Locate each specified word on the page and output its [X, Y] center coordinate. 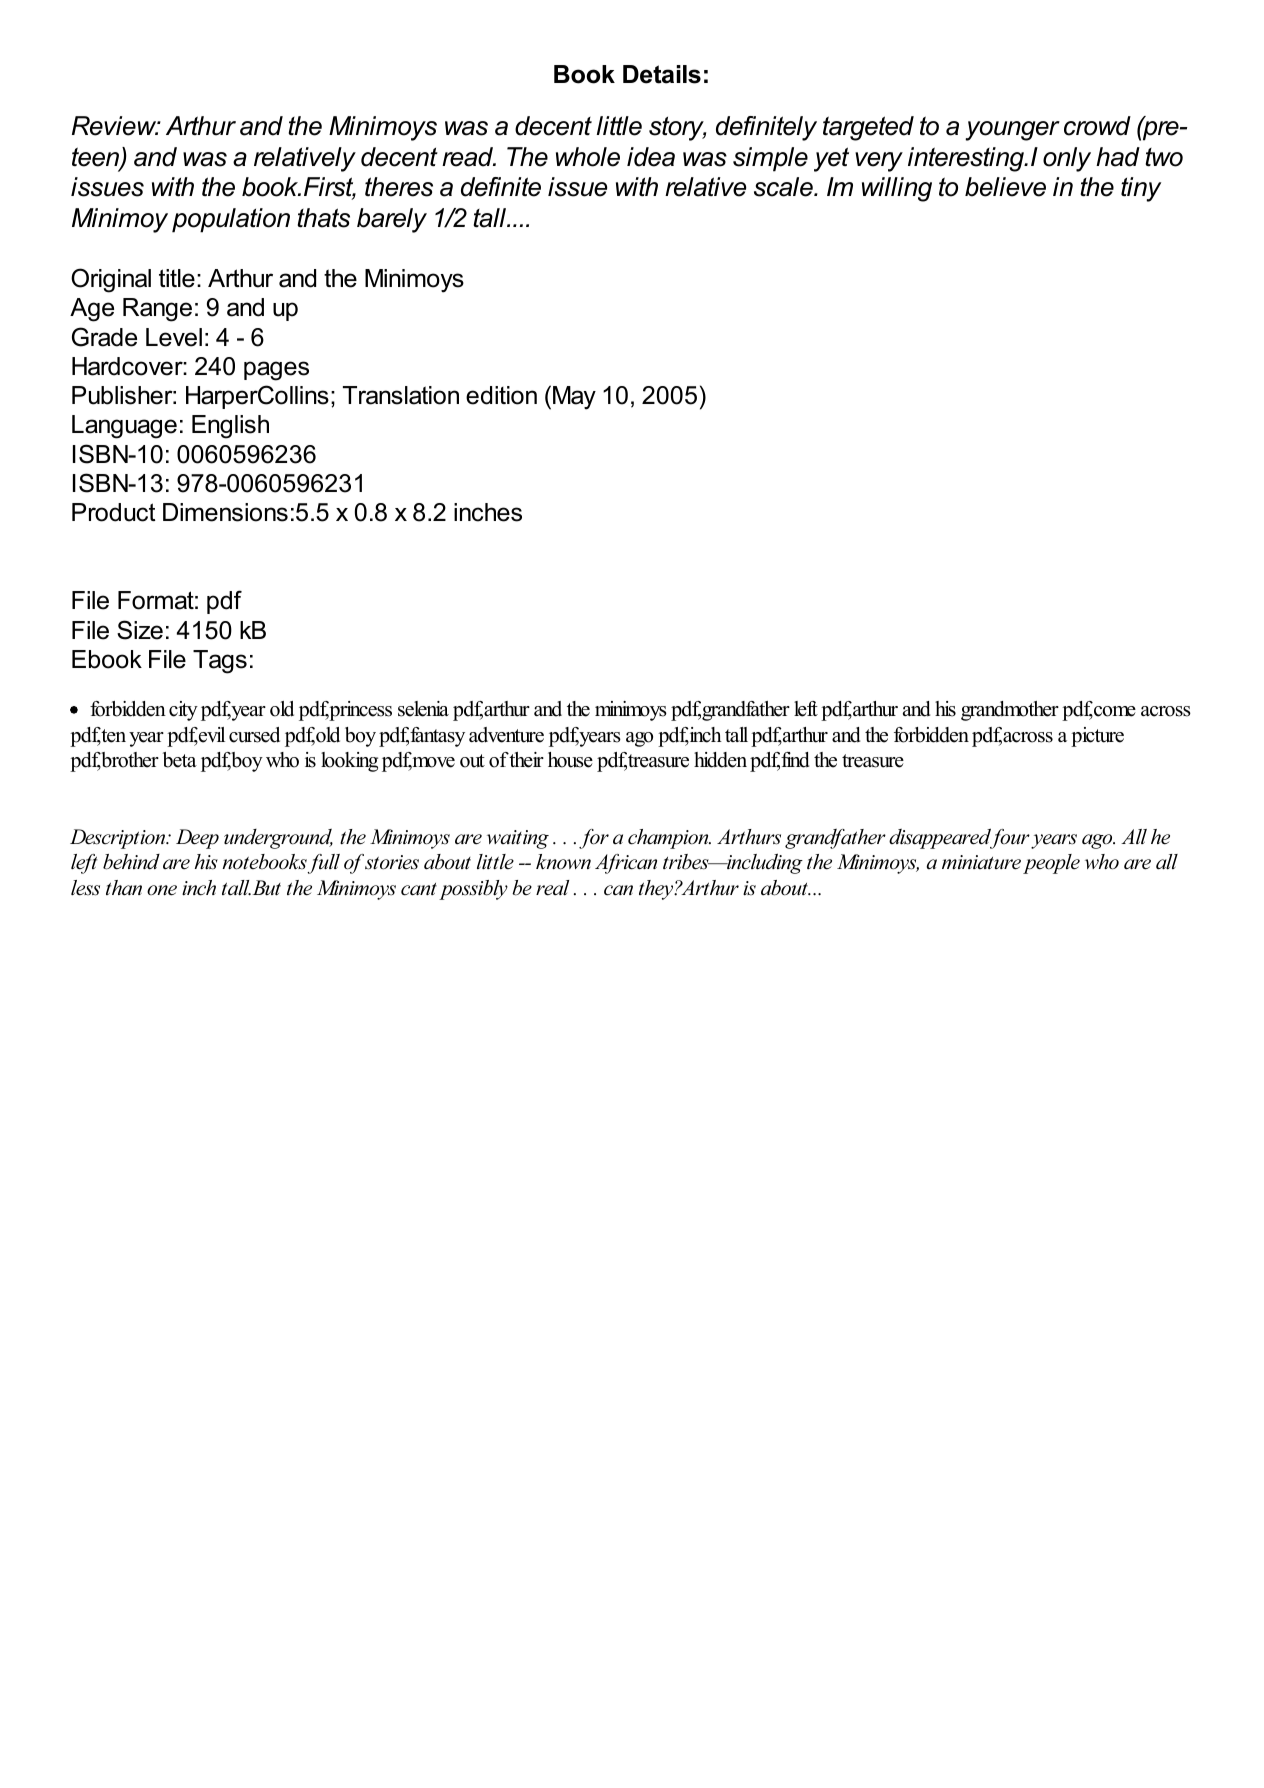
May [574, 398]
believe [1005, 187]
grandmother [1010, 711]
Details [662, 74]
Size [140, 630]
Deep [197, 839]
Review [115, 126]
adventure [506, 735]
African [626, 864]
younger [1012, 131]
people [1051, 864]
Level [174, 337]
